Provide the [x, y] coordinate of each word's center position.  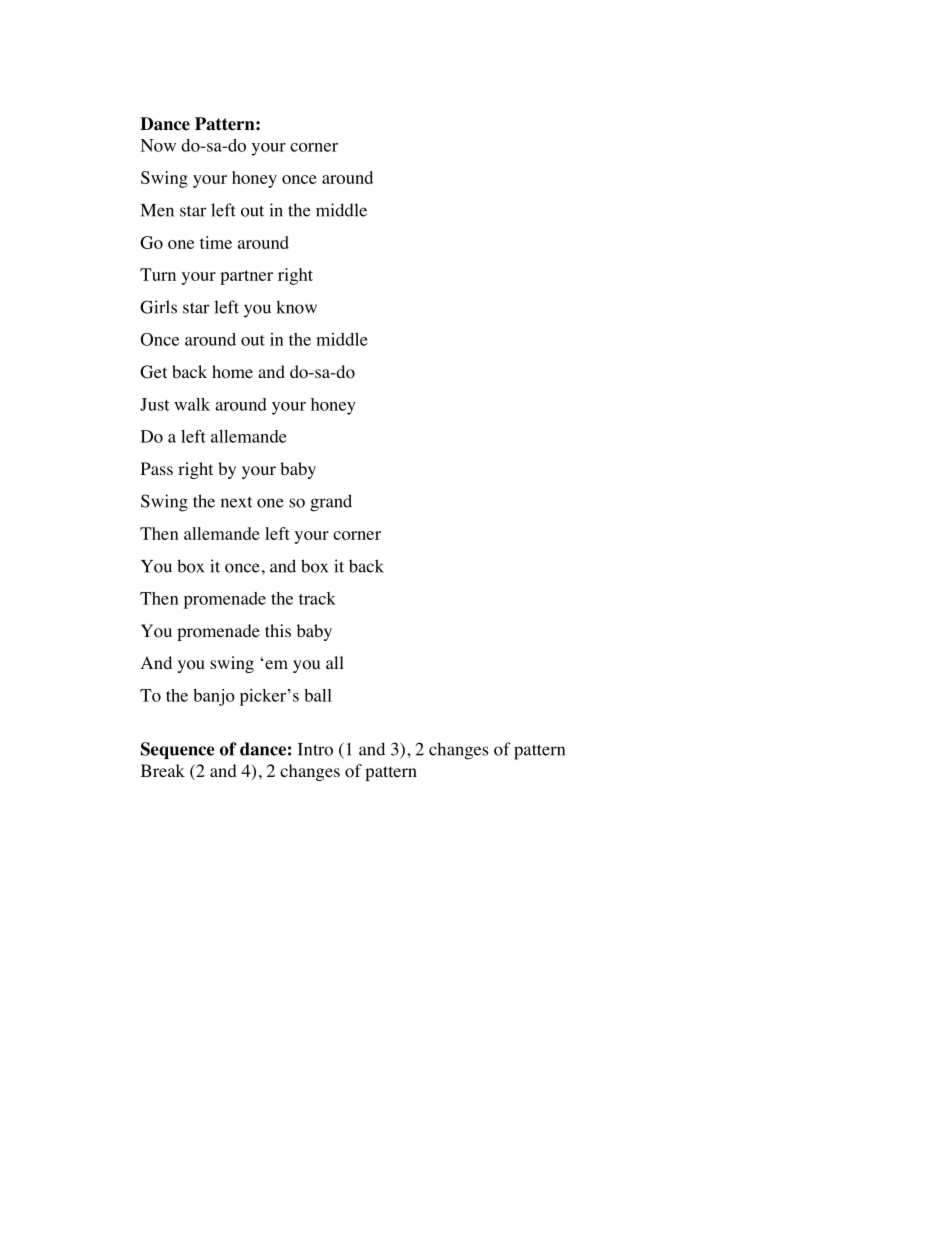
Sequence [178, 750]
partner [246, 277]
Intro [315, 749]
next [236, 502]
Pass [157, 468]
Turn [158, 274]
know [296, 307]
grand [331, 503]
